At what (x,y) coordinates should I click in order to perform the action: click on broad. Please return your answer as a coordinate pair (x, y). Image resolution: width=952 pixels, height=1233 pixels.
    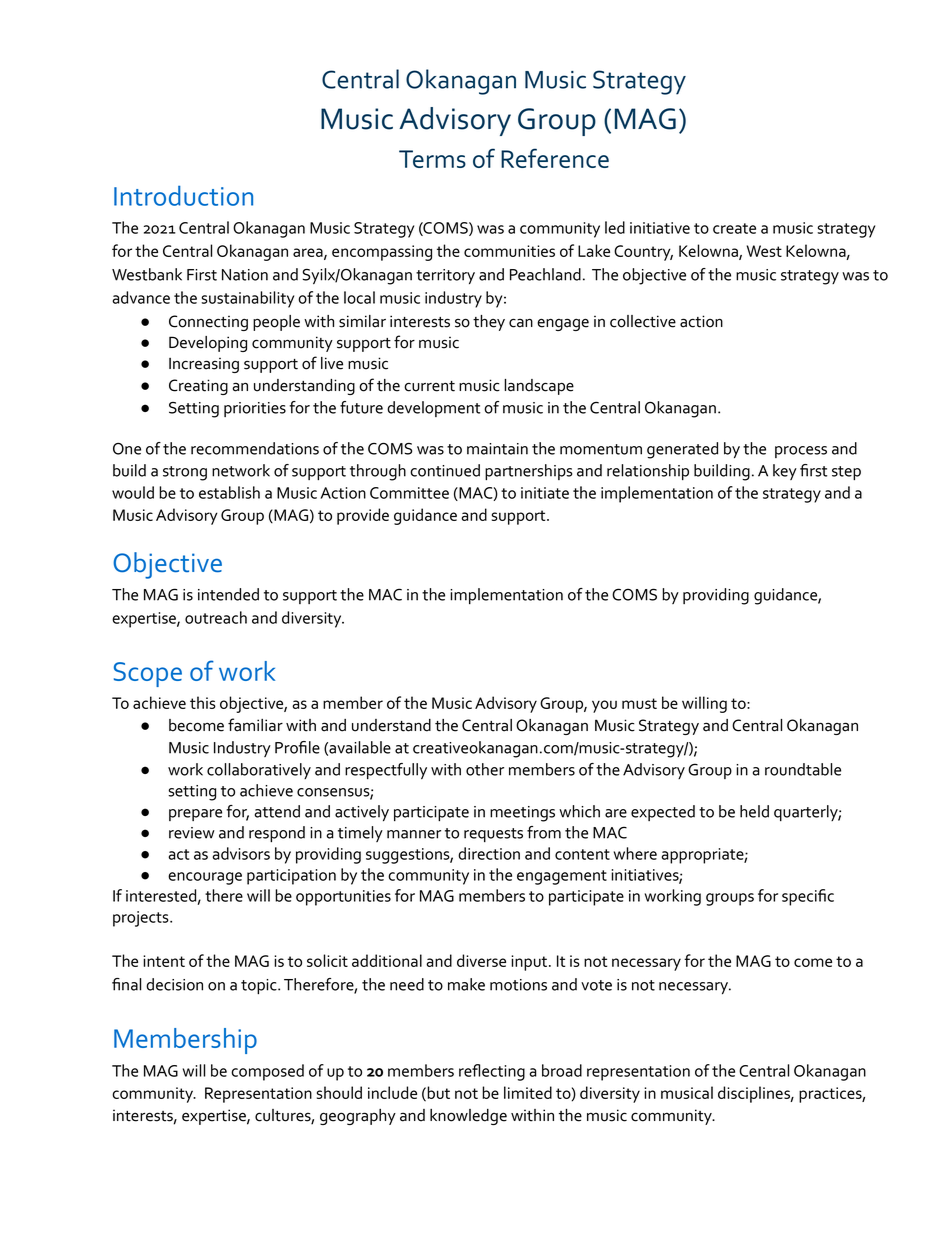
    Looking at the image, I should click on (562, 1070).
